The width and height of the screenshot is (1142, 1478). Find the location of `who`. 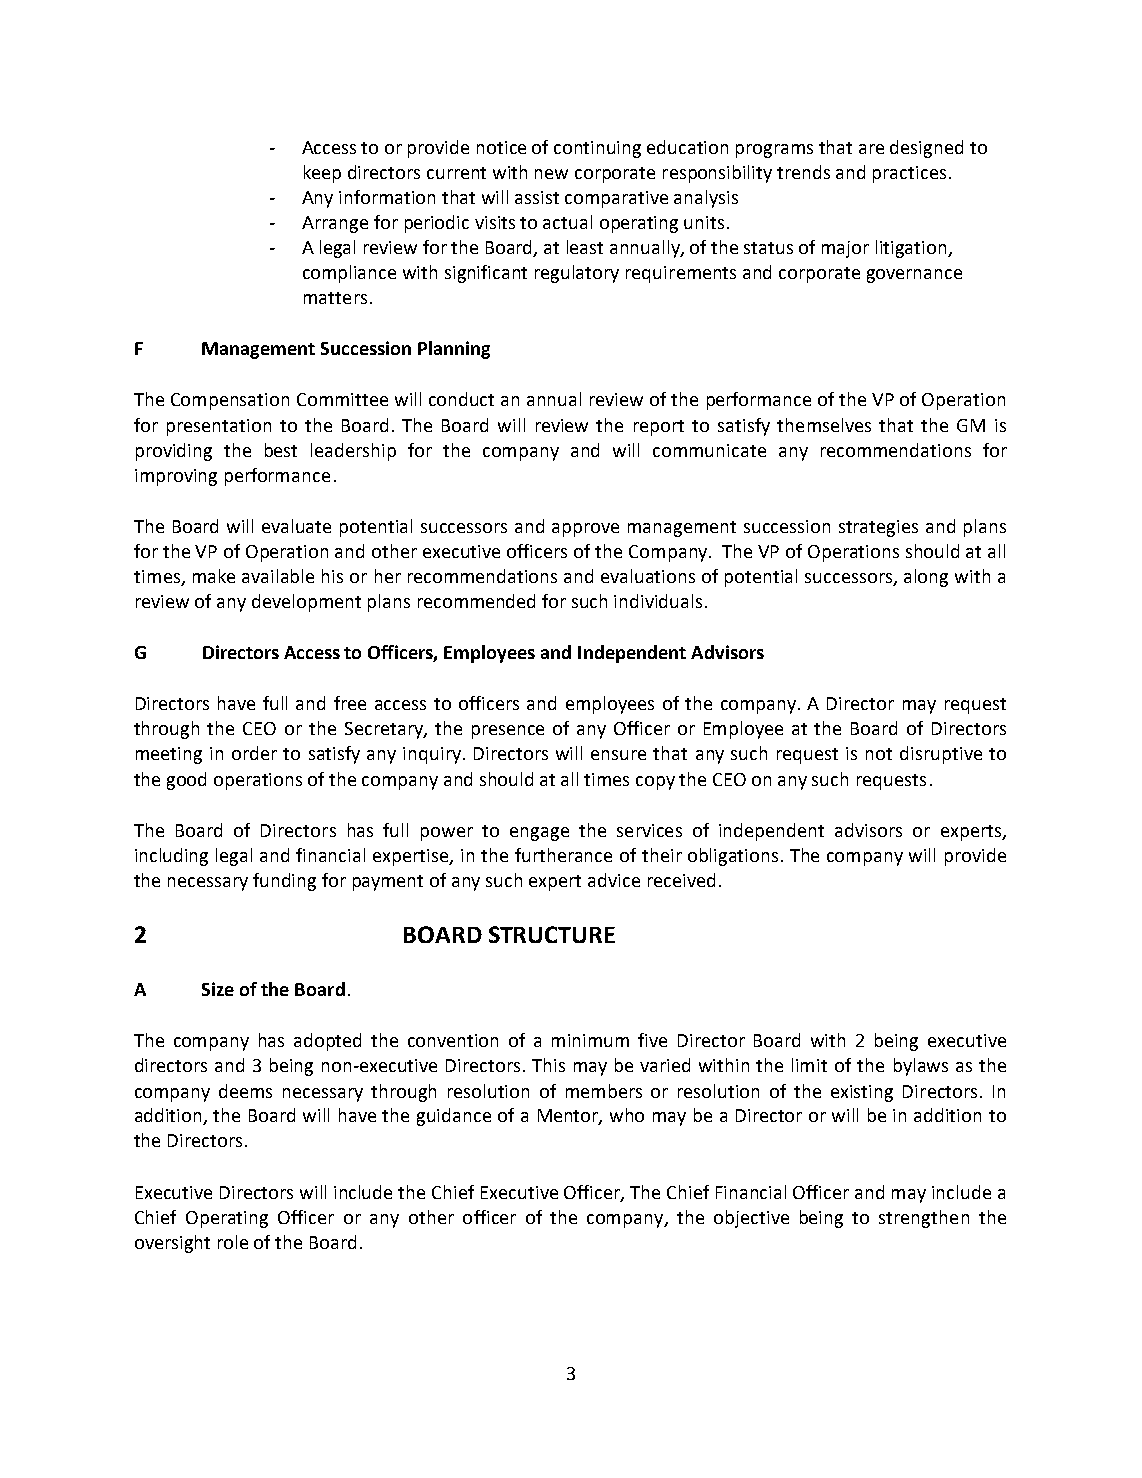

who is located at coordinates (627, 1115).
